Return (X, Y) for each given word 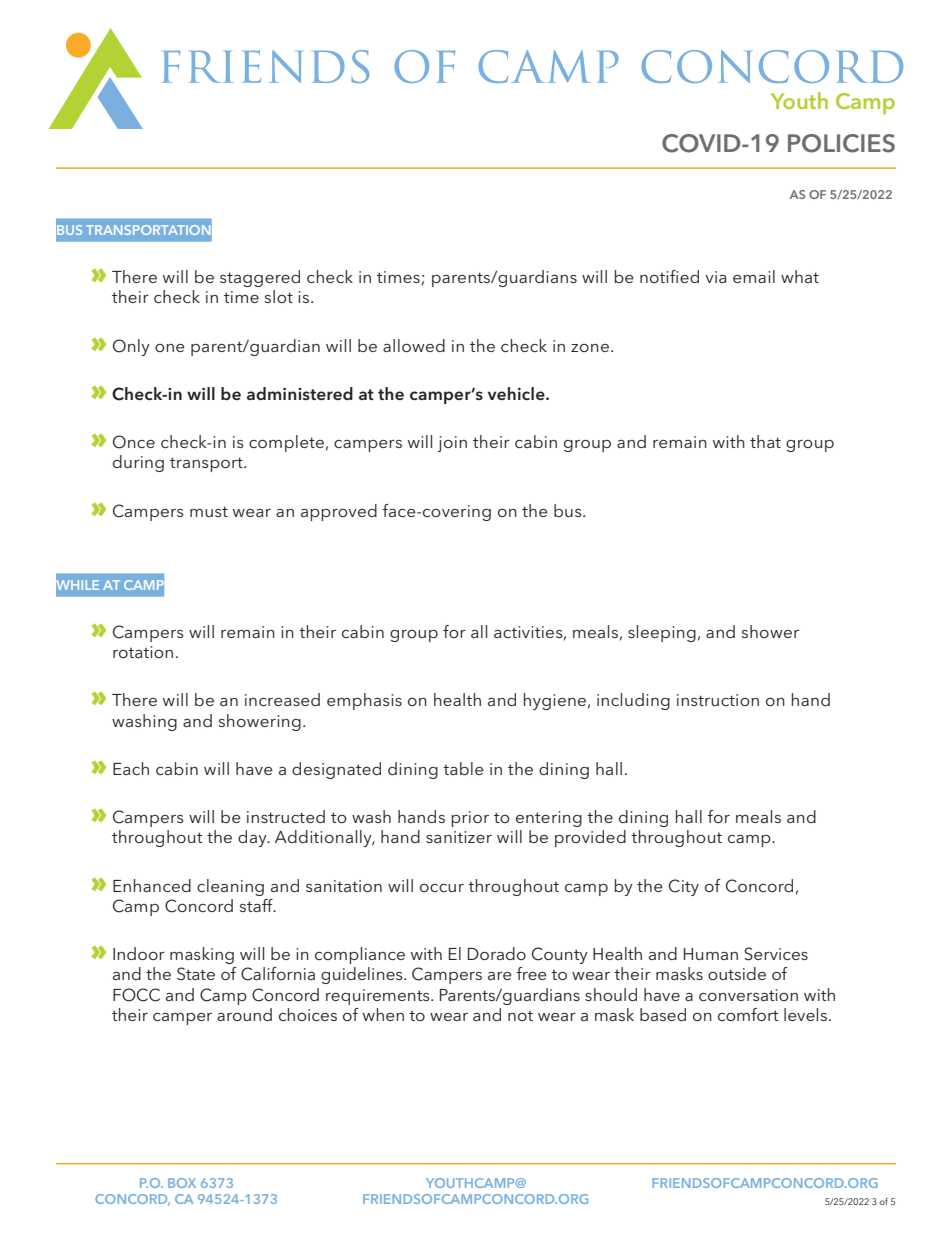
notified (669, 276)
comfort (748, 1014)
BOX (182, 1183)
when (383, 1014)
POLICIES (841, 143)
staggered (260, 278)
